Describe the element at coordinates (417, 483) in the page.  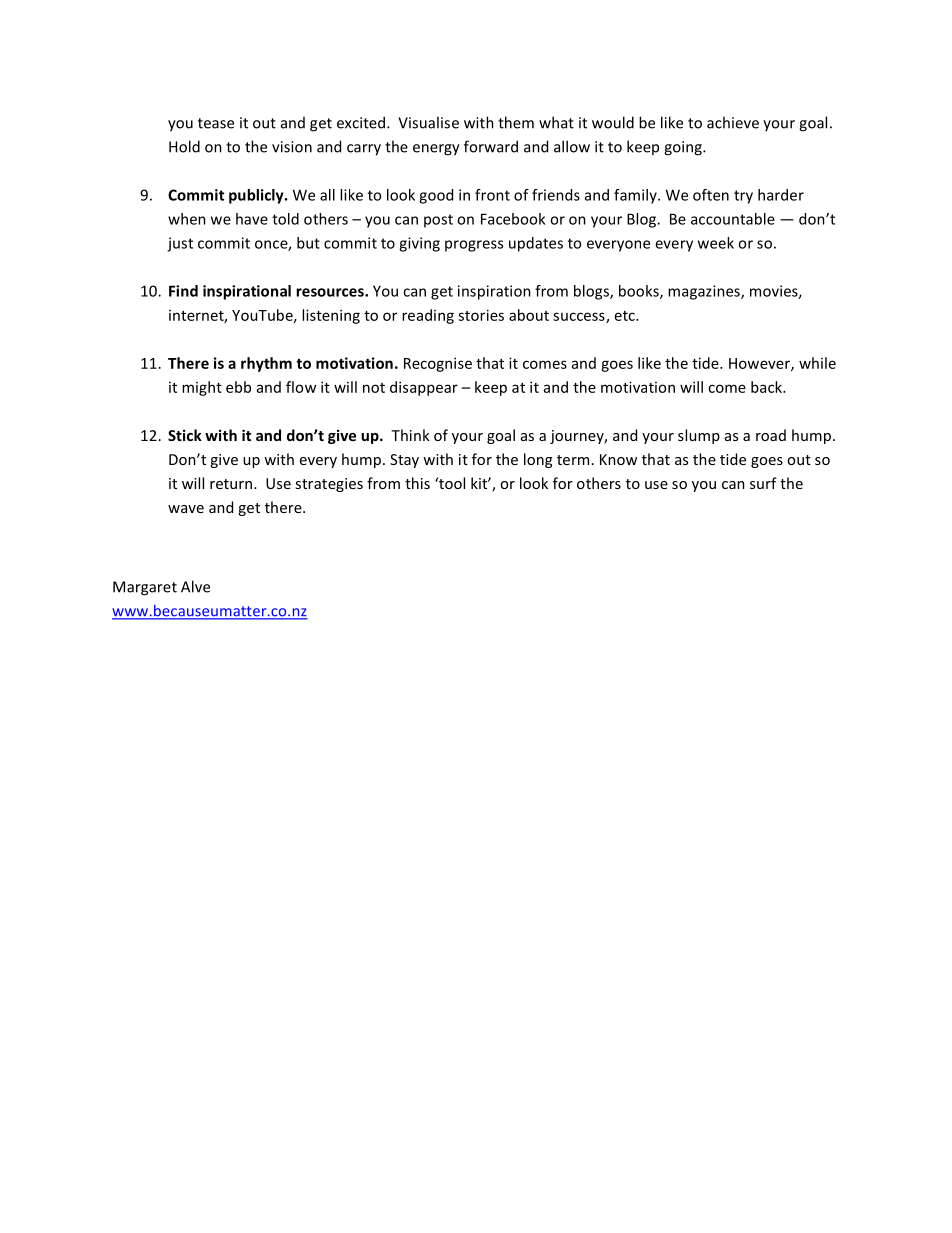
I see `this` at that location.
